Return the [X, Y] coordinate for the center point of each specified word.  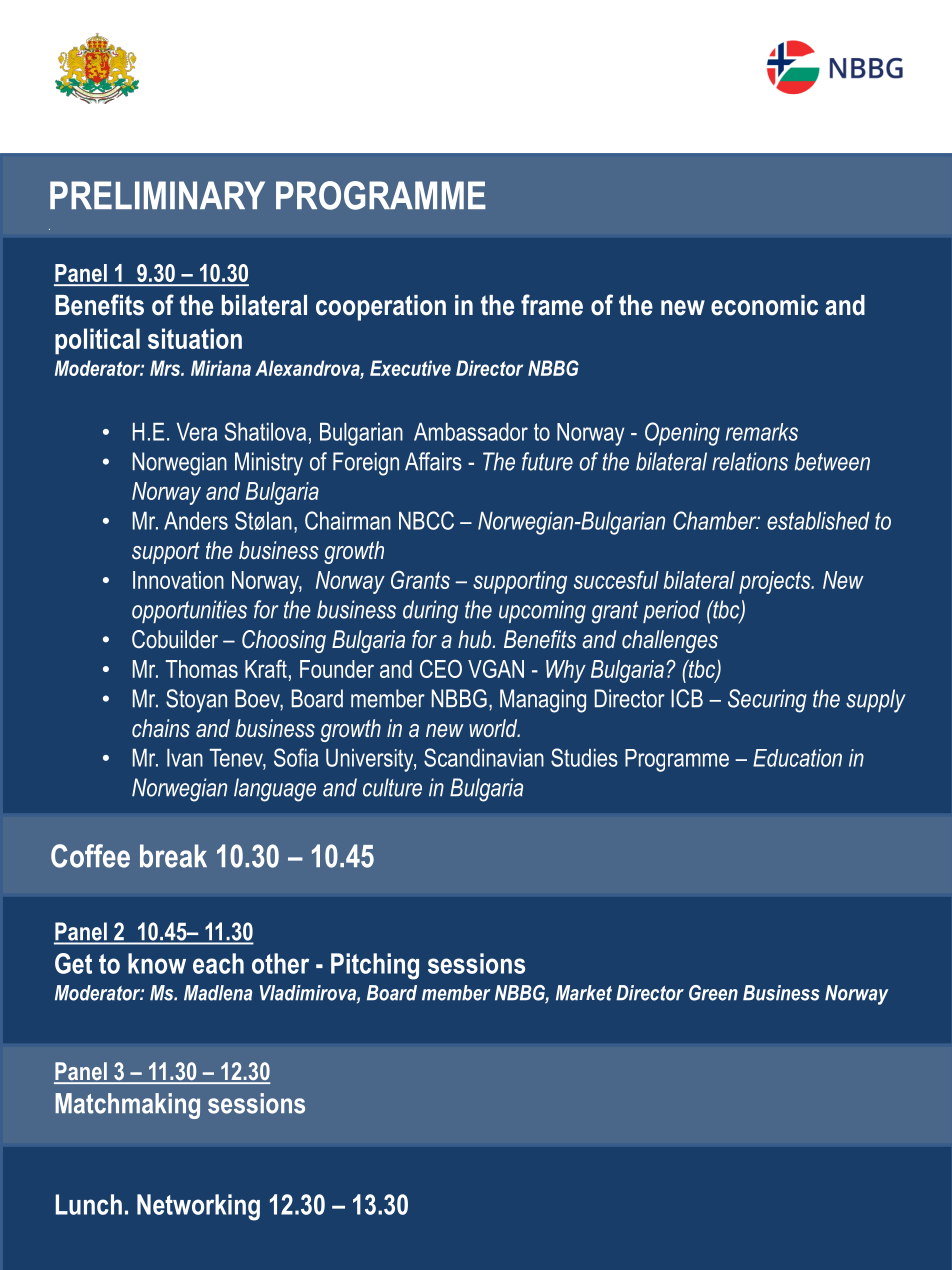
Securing [767, 701]
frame [552, 305]
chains [161, 728]
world [494, 728]
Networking [198, 1207]
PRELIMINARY [157, 195]
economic [764, 305]
